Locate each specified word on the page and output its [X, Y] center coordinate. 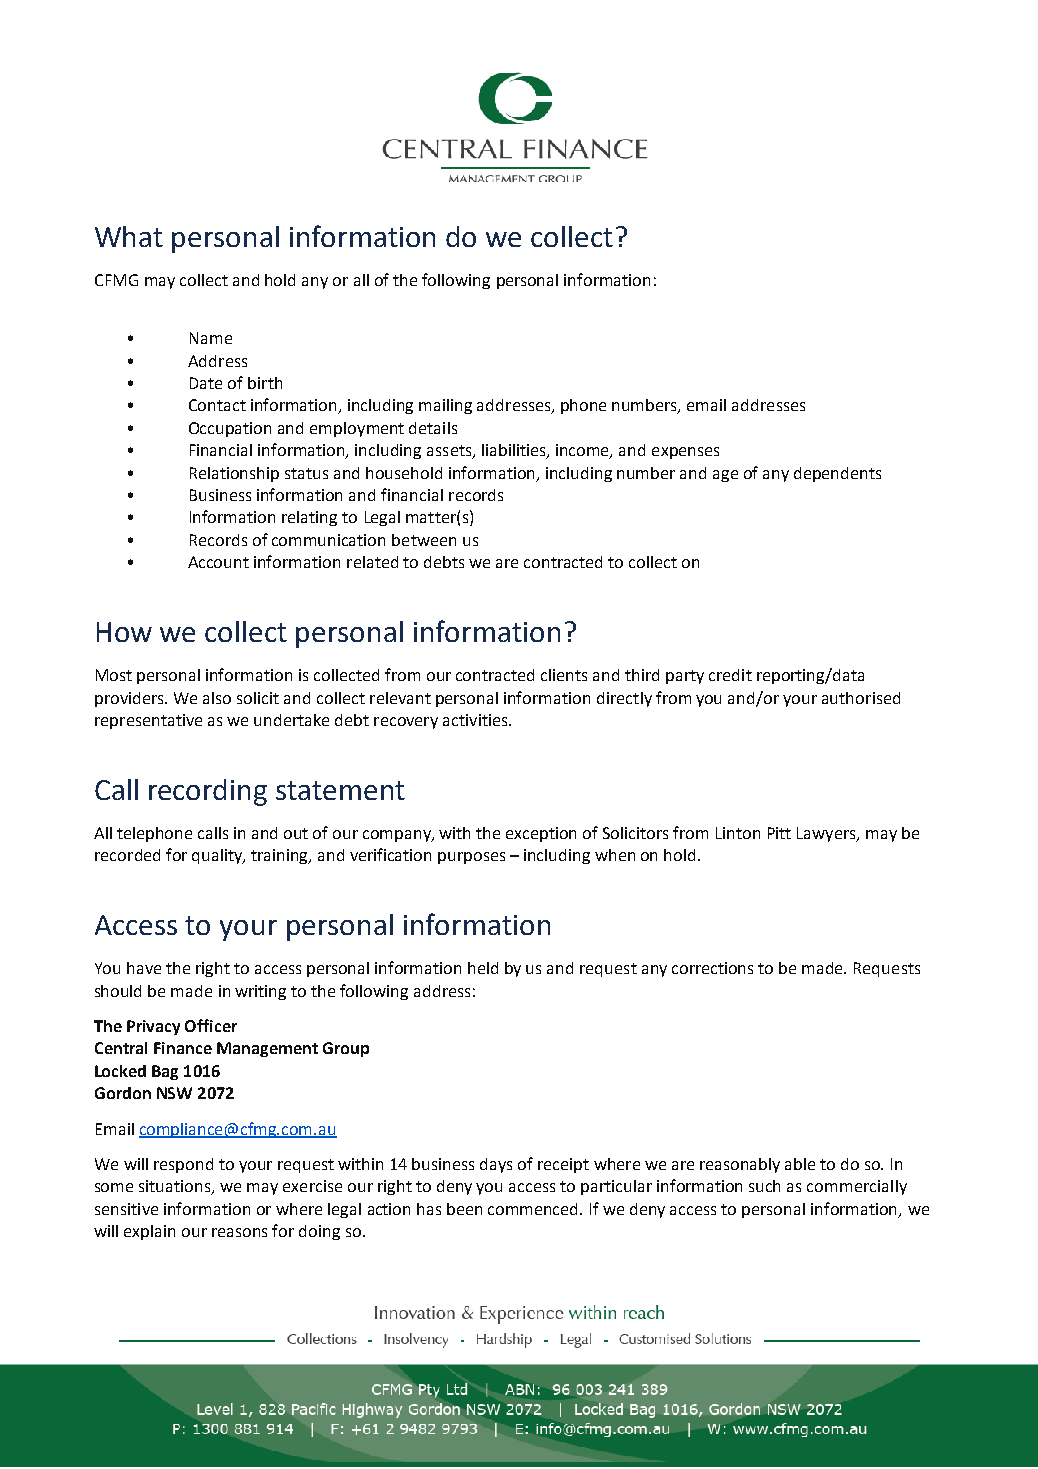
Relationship [234, 474]
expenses [685, 453]
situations [176, 1187]
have [144, 968]
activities [476, 720]
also [217, 698]
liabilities [515, 451]
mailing [445, 406]
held [483, 968]
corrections [712, 968]
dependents [837, 474]
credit [730, 675]
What [129, 236]
